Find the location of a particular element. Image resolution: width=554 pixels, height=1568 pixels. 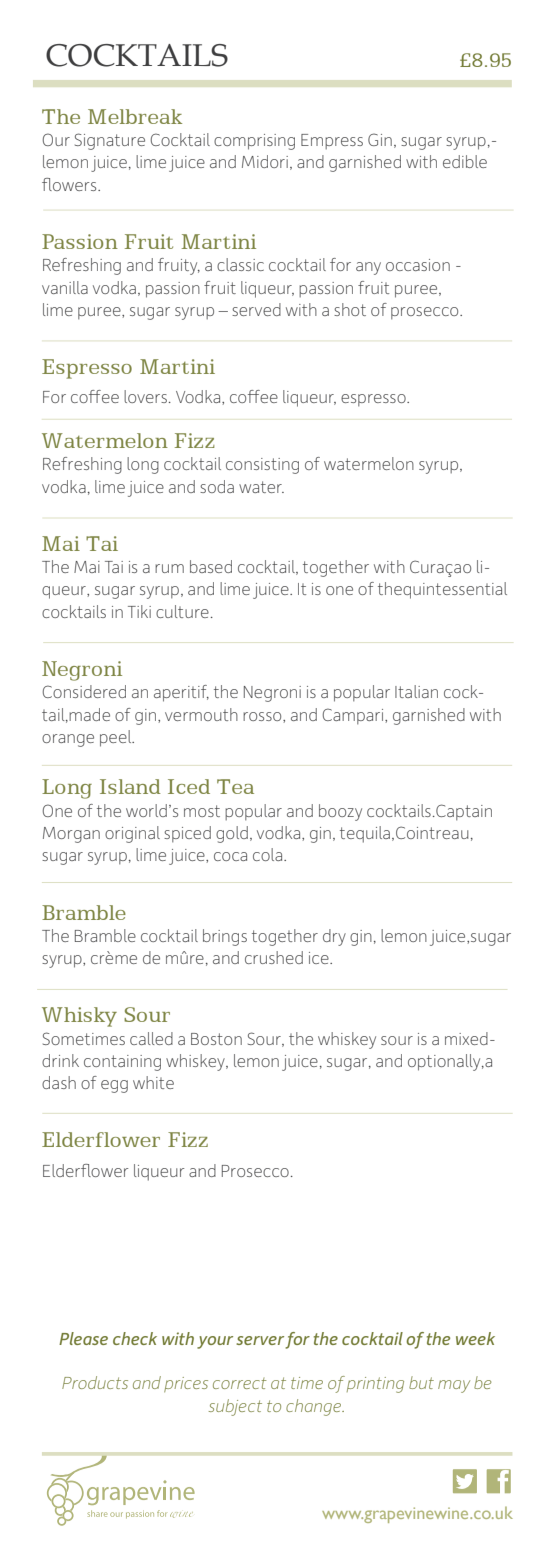

original is located at coordinates (132, 834).
